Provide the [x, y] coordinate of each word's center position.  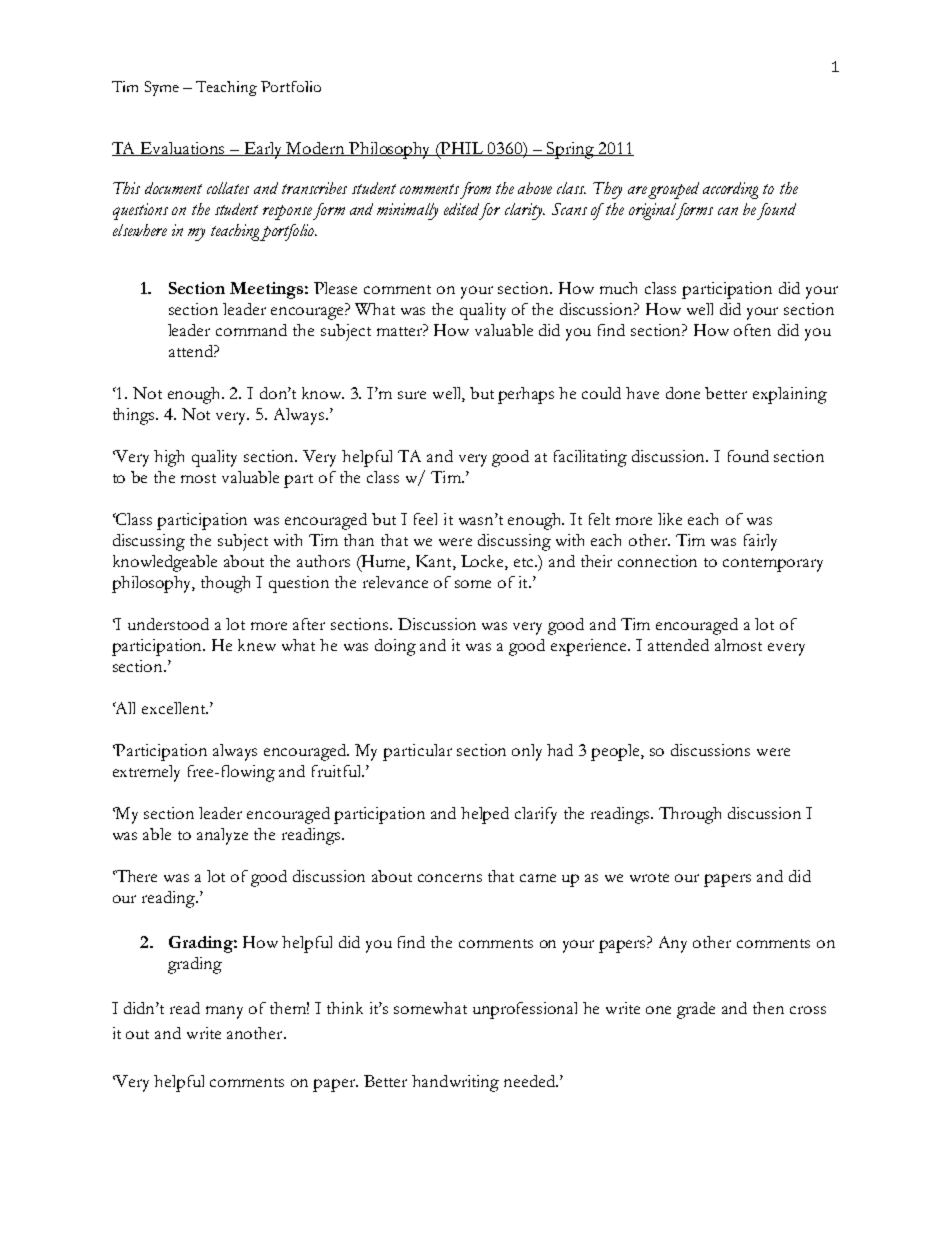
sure [412, 395]
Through [690, 815]
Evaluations [183, 149]
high [169, 458]
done [683, 393]
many [224, 1012]
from [475, 190]
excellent [175, 708]
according [730, 190]
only [527, 752]
